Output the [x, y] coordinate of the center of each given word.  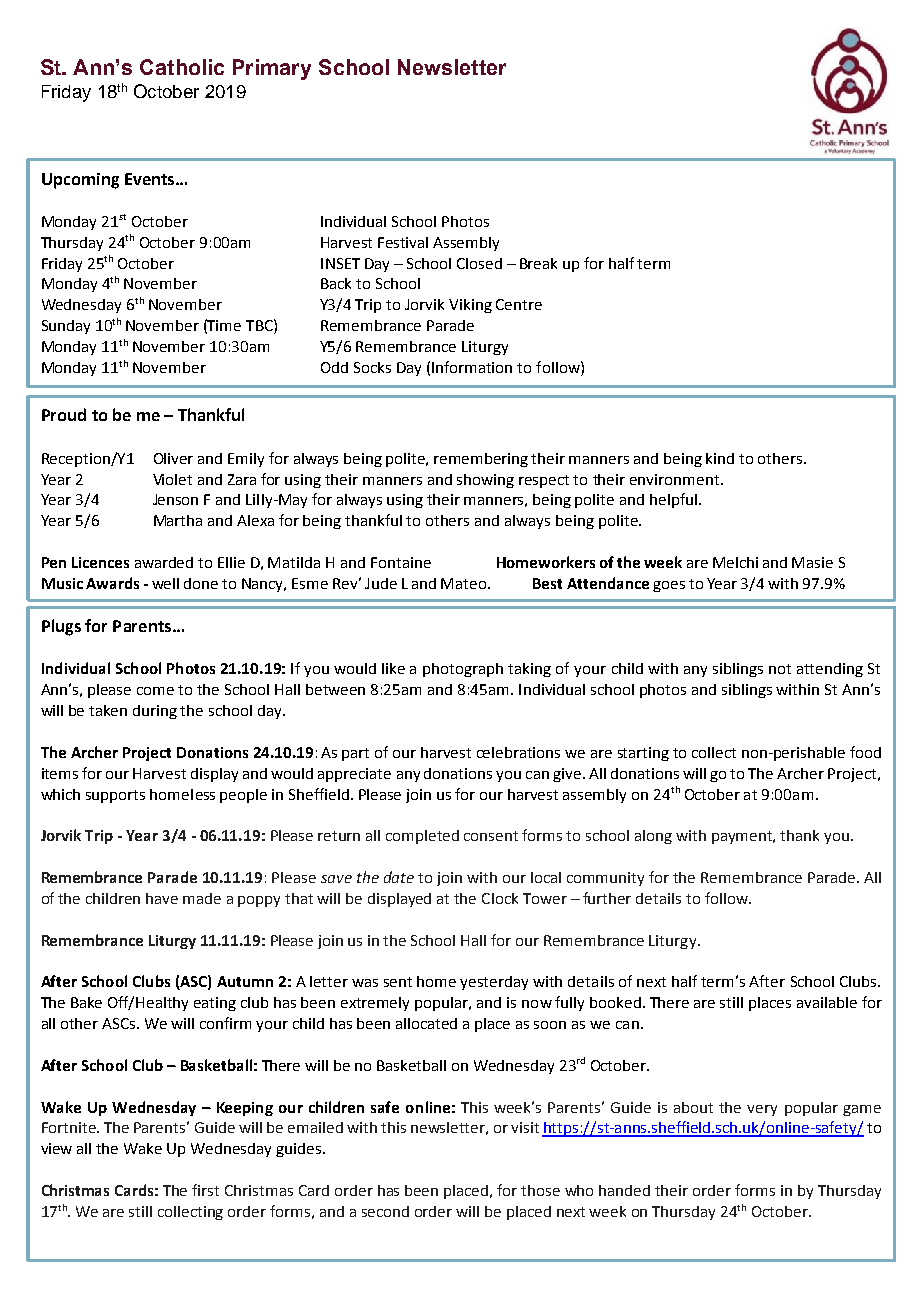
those [540, 1190]
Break [538, 263]
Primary [272, 69]
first [205, 1190]
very [762, 1110]
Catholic [182, 67]
